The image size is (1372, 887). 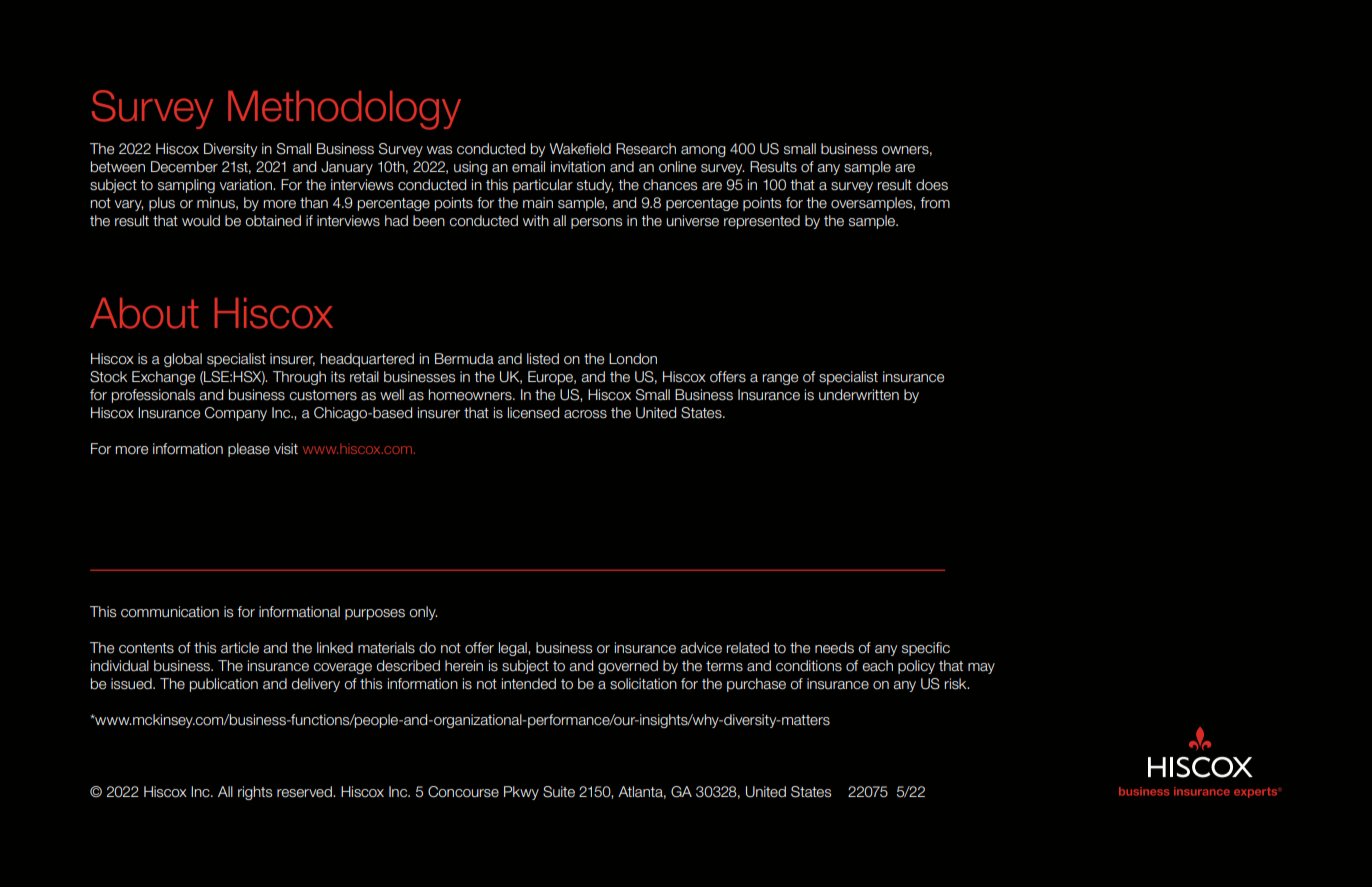 I want to click on Wakefield, so click(x=580, y=149).
